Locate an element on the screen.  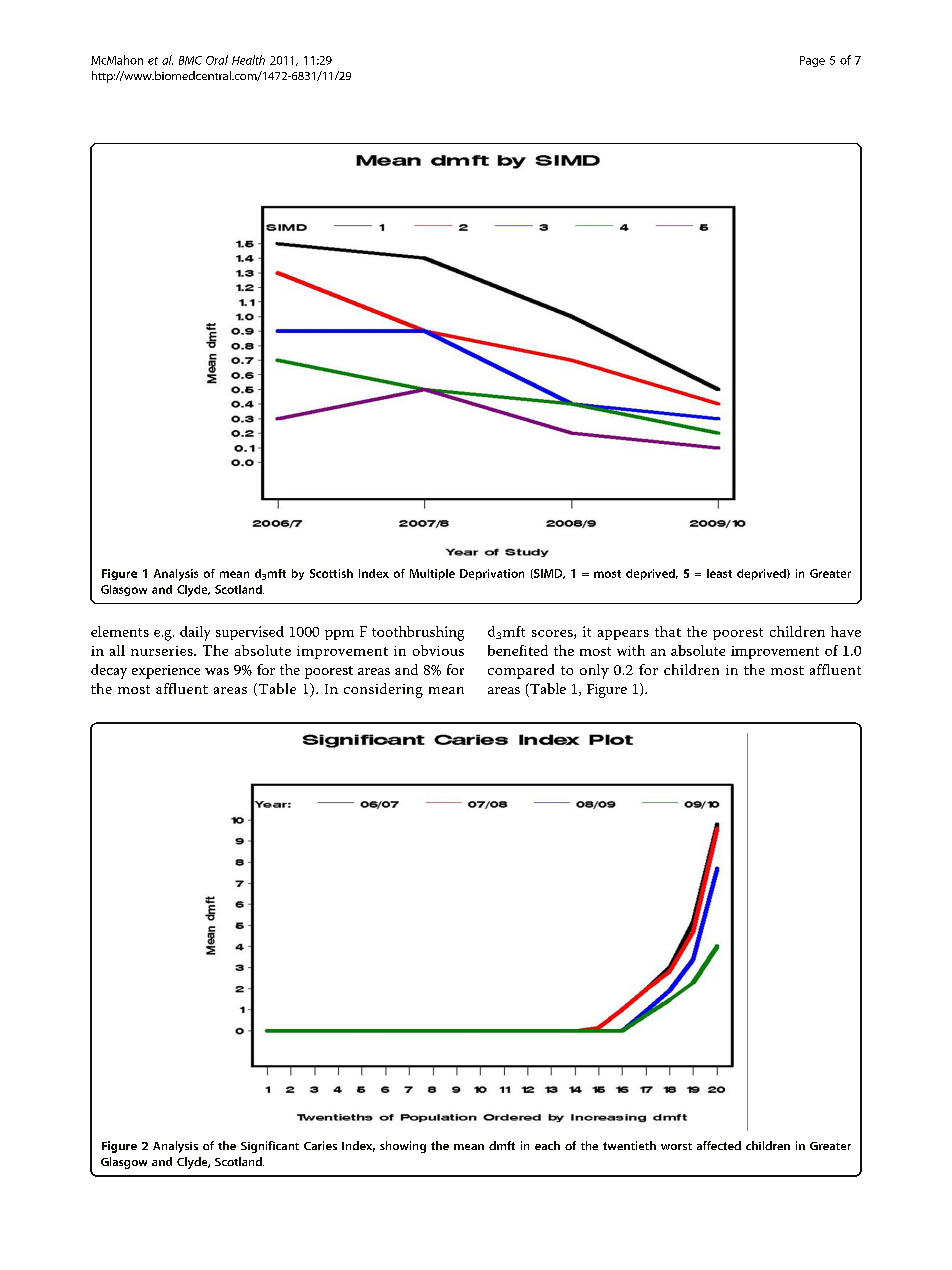
compared is located at coordinates (521, 671).
